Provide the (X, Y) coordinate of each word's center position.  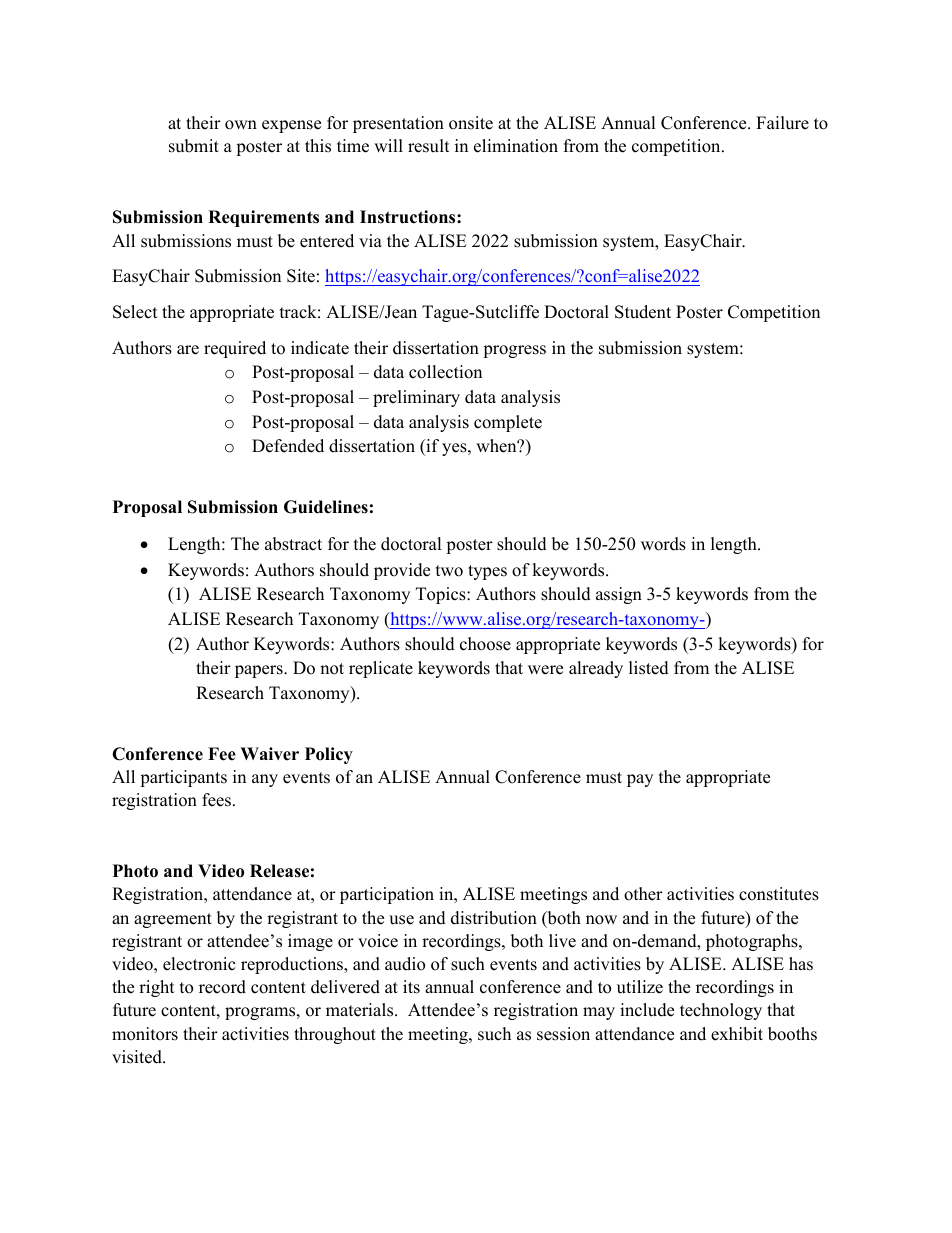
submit (194, 146)
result (429, 146)
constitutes (779, 894)
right (157, 988)
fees (216, 800)
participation (387, 895)
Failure (782, 123)
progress (514, 351)
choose (485, 644)
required (235, 349)
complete (508, 423)
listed (649, 668)
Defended (288, 446)
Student (643, 312)
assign (619, 595)
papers (260, 671)
